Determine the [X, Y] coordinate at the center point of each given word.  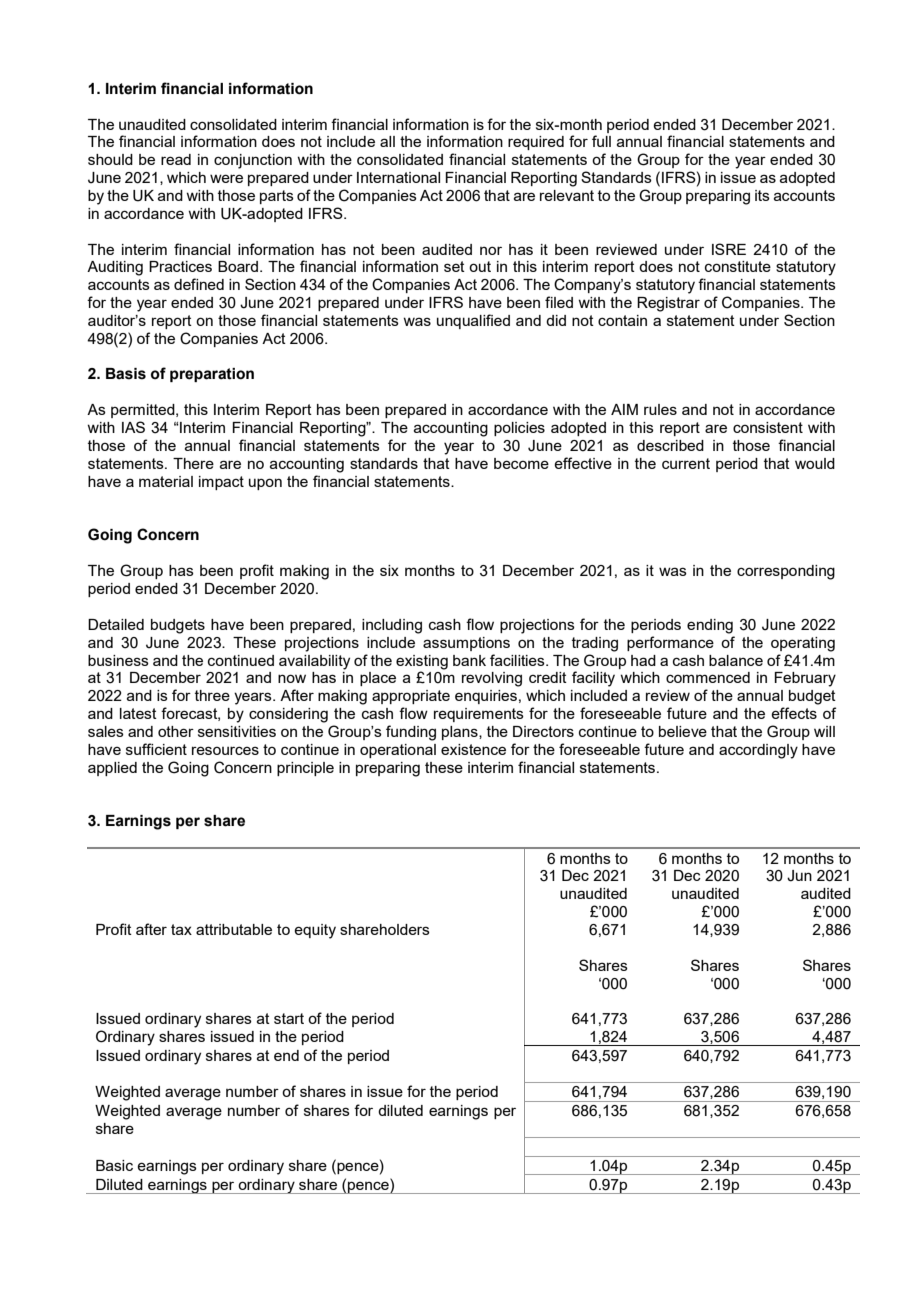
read [176, 159]
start [289, 1018]
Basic [114, 1165]
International [398, 177]
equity [315, 931]
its [762, 195]
